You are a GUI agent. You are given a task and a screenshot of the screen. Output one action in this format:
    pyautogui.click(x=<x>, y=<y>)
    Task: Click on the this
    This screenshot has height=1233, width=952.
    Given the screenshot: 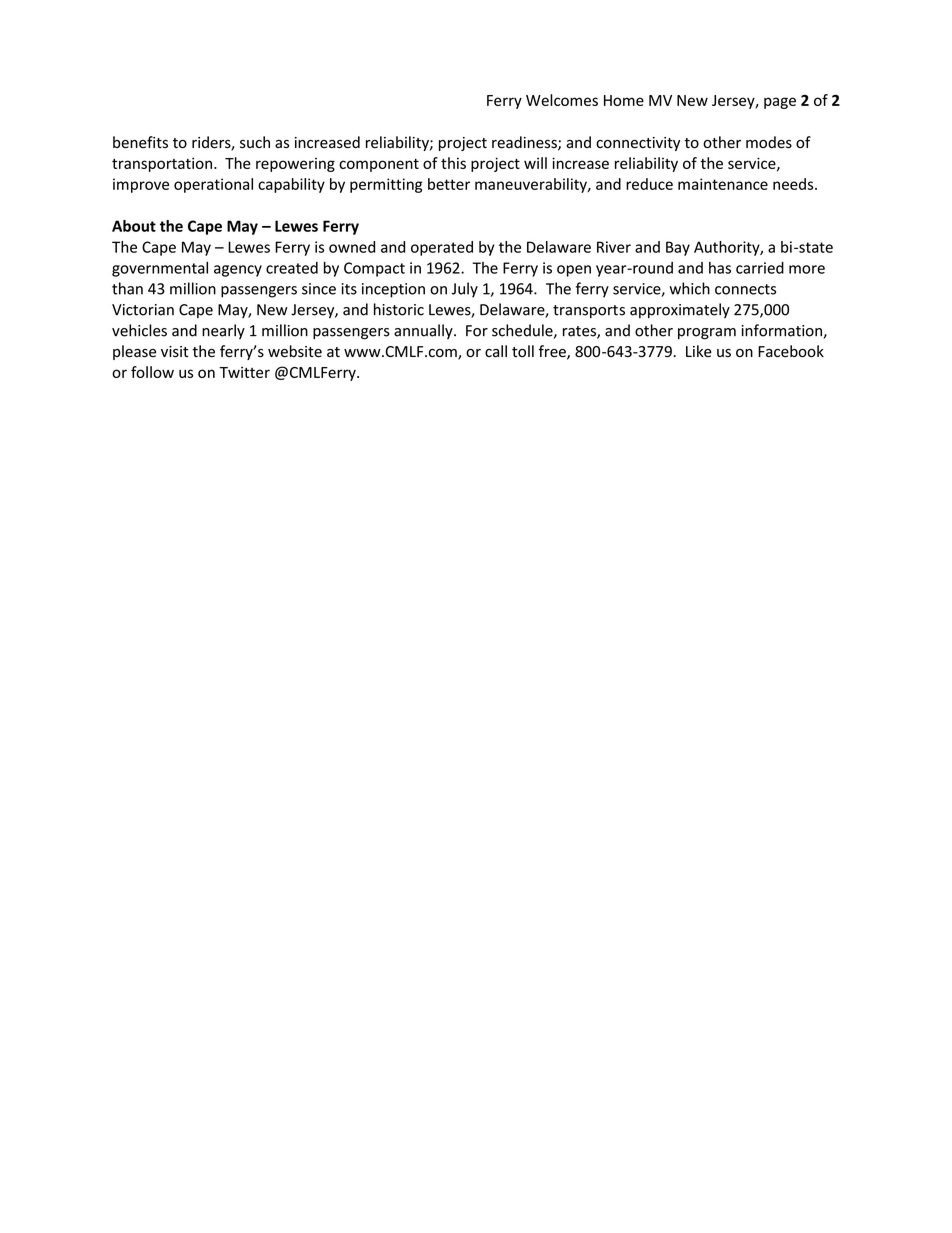 What is the action you would take?
    pyautogui.click(x=453, y=163)
